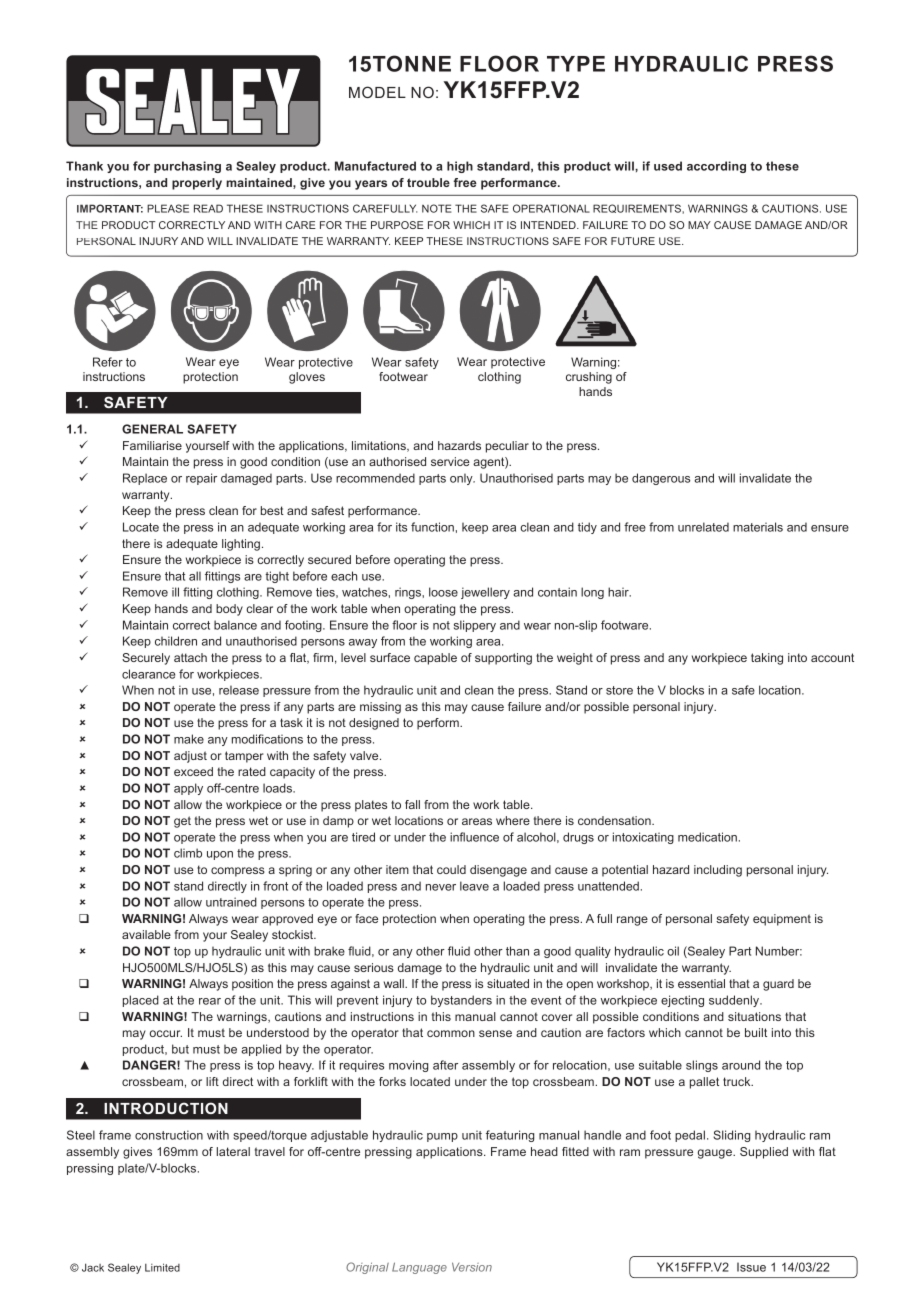 This document has width=924, height=1308. What do you see at coordinates (162, 1267) in the document?
I see `Limited` at bounding box center [162, 1267].
